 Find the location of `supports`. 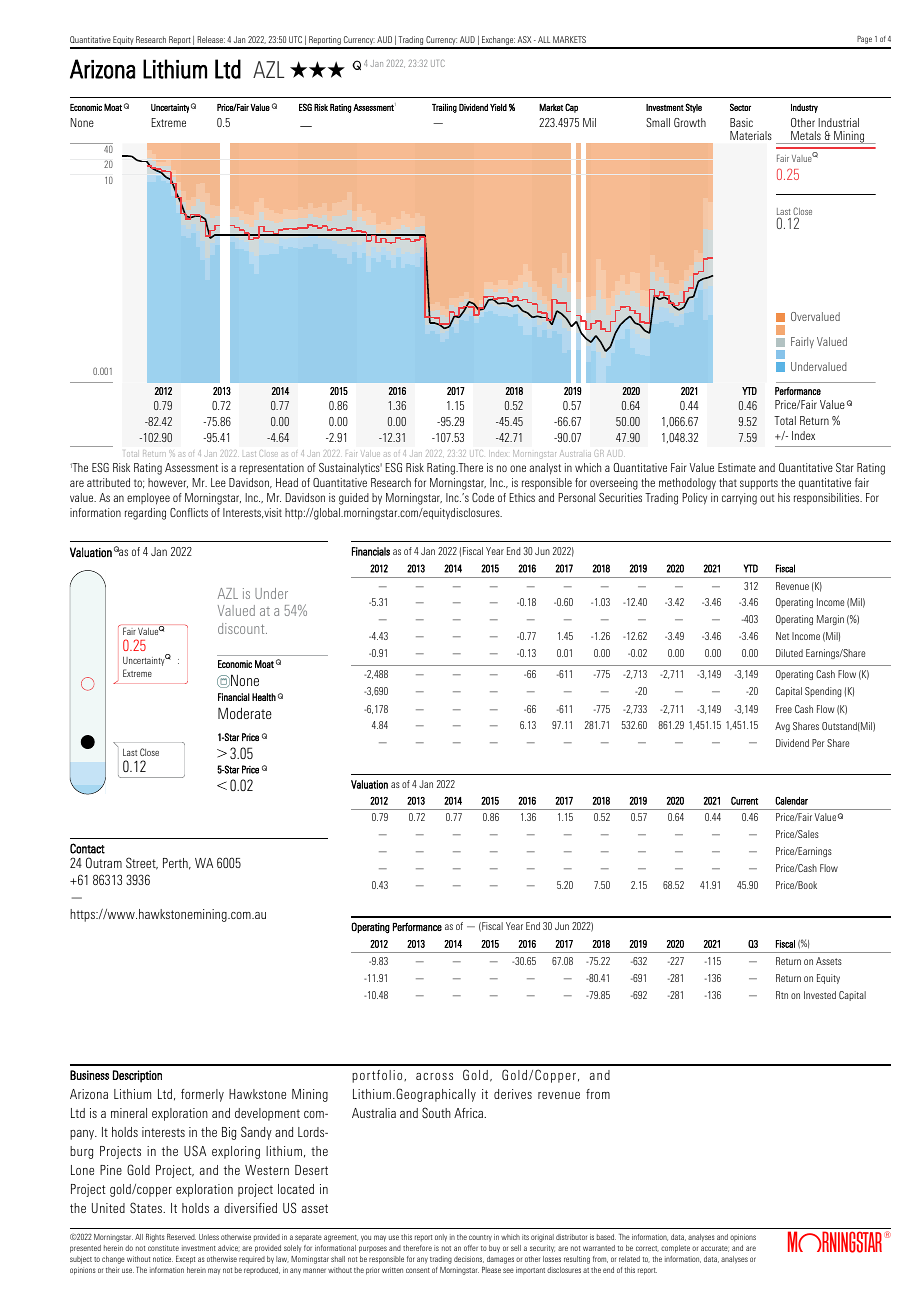

supports is located at coordinates (759, 484).
